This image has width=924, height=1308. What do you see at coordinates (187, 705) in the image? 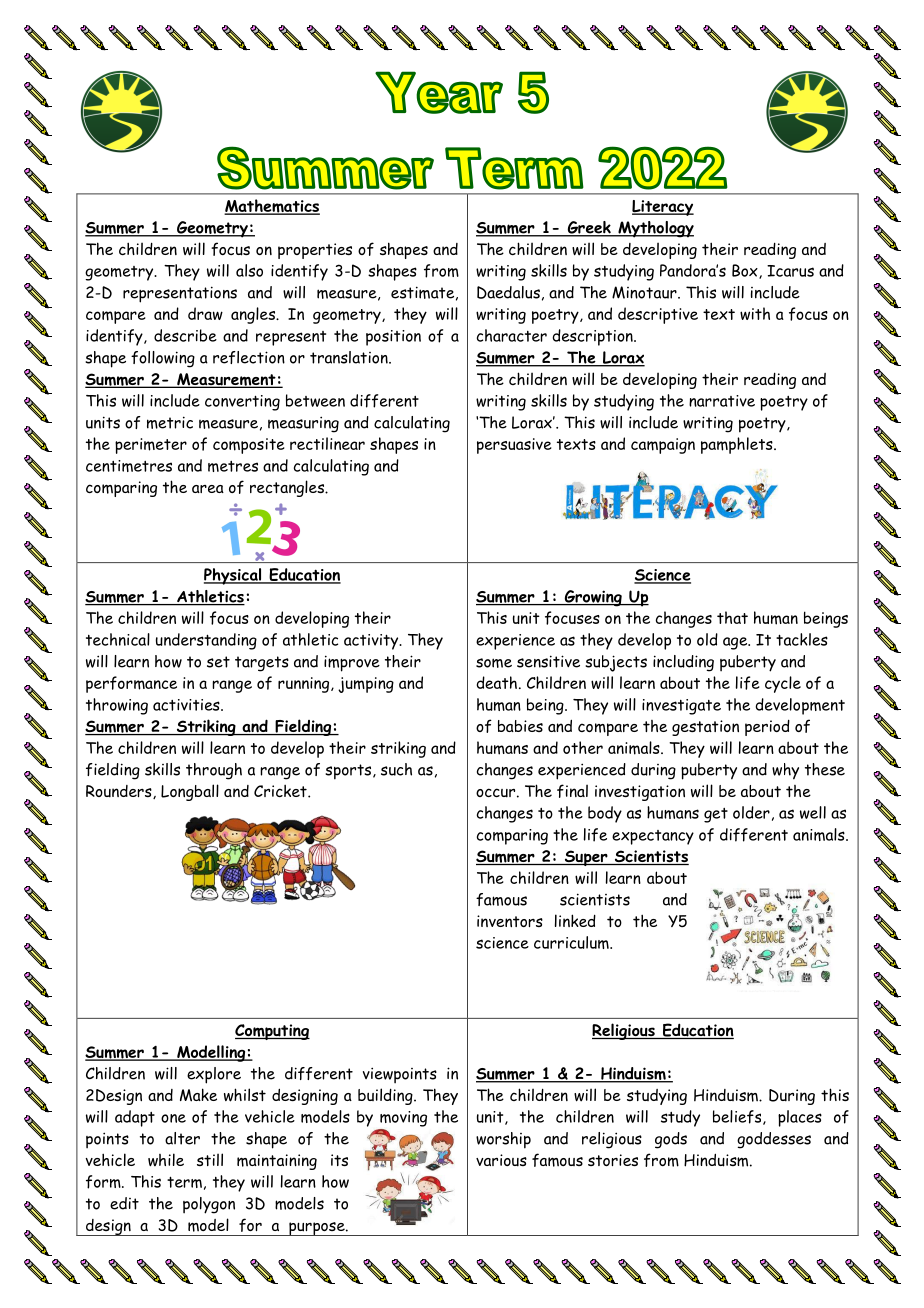
I see `activities` at bounding box center [187, 705].
